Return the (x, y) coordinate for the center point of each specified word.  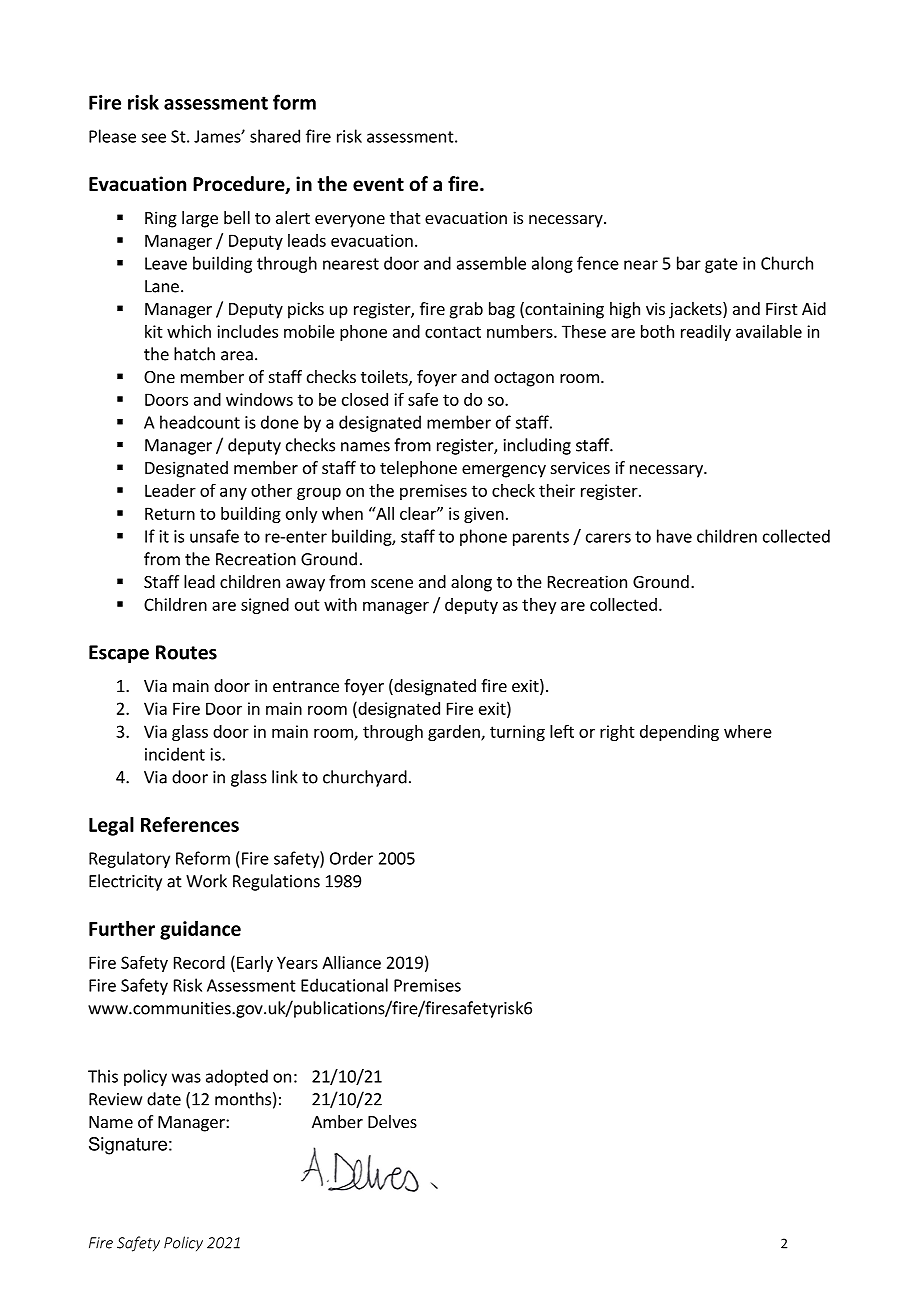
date (164, 1099)
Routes (186, 652)
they (539, 606)
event (378, 185)
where (748, 731)
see (153, 138)
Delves (392, 1121)
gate (721, 265)
